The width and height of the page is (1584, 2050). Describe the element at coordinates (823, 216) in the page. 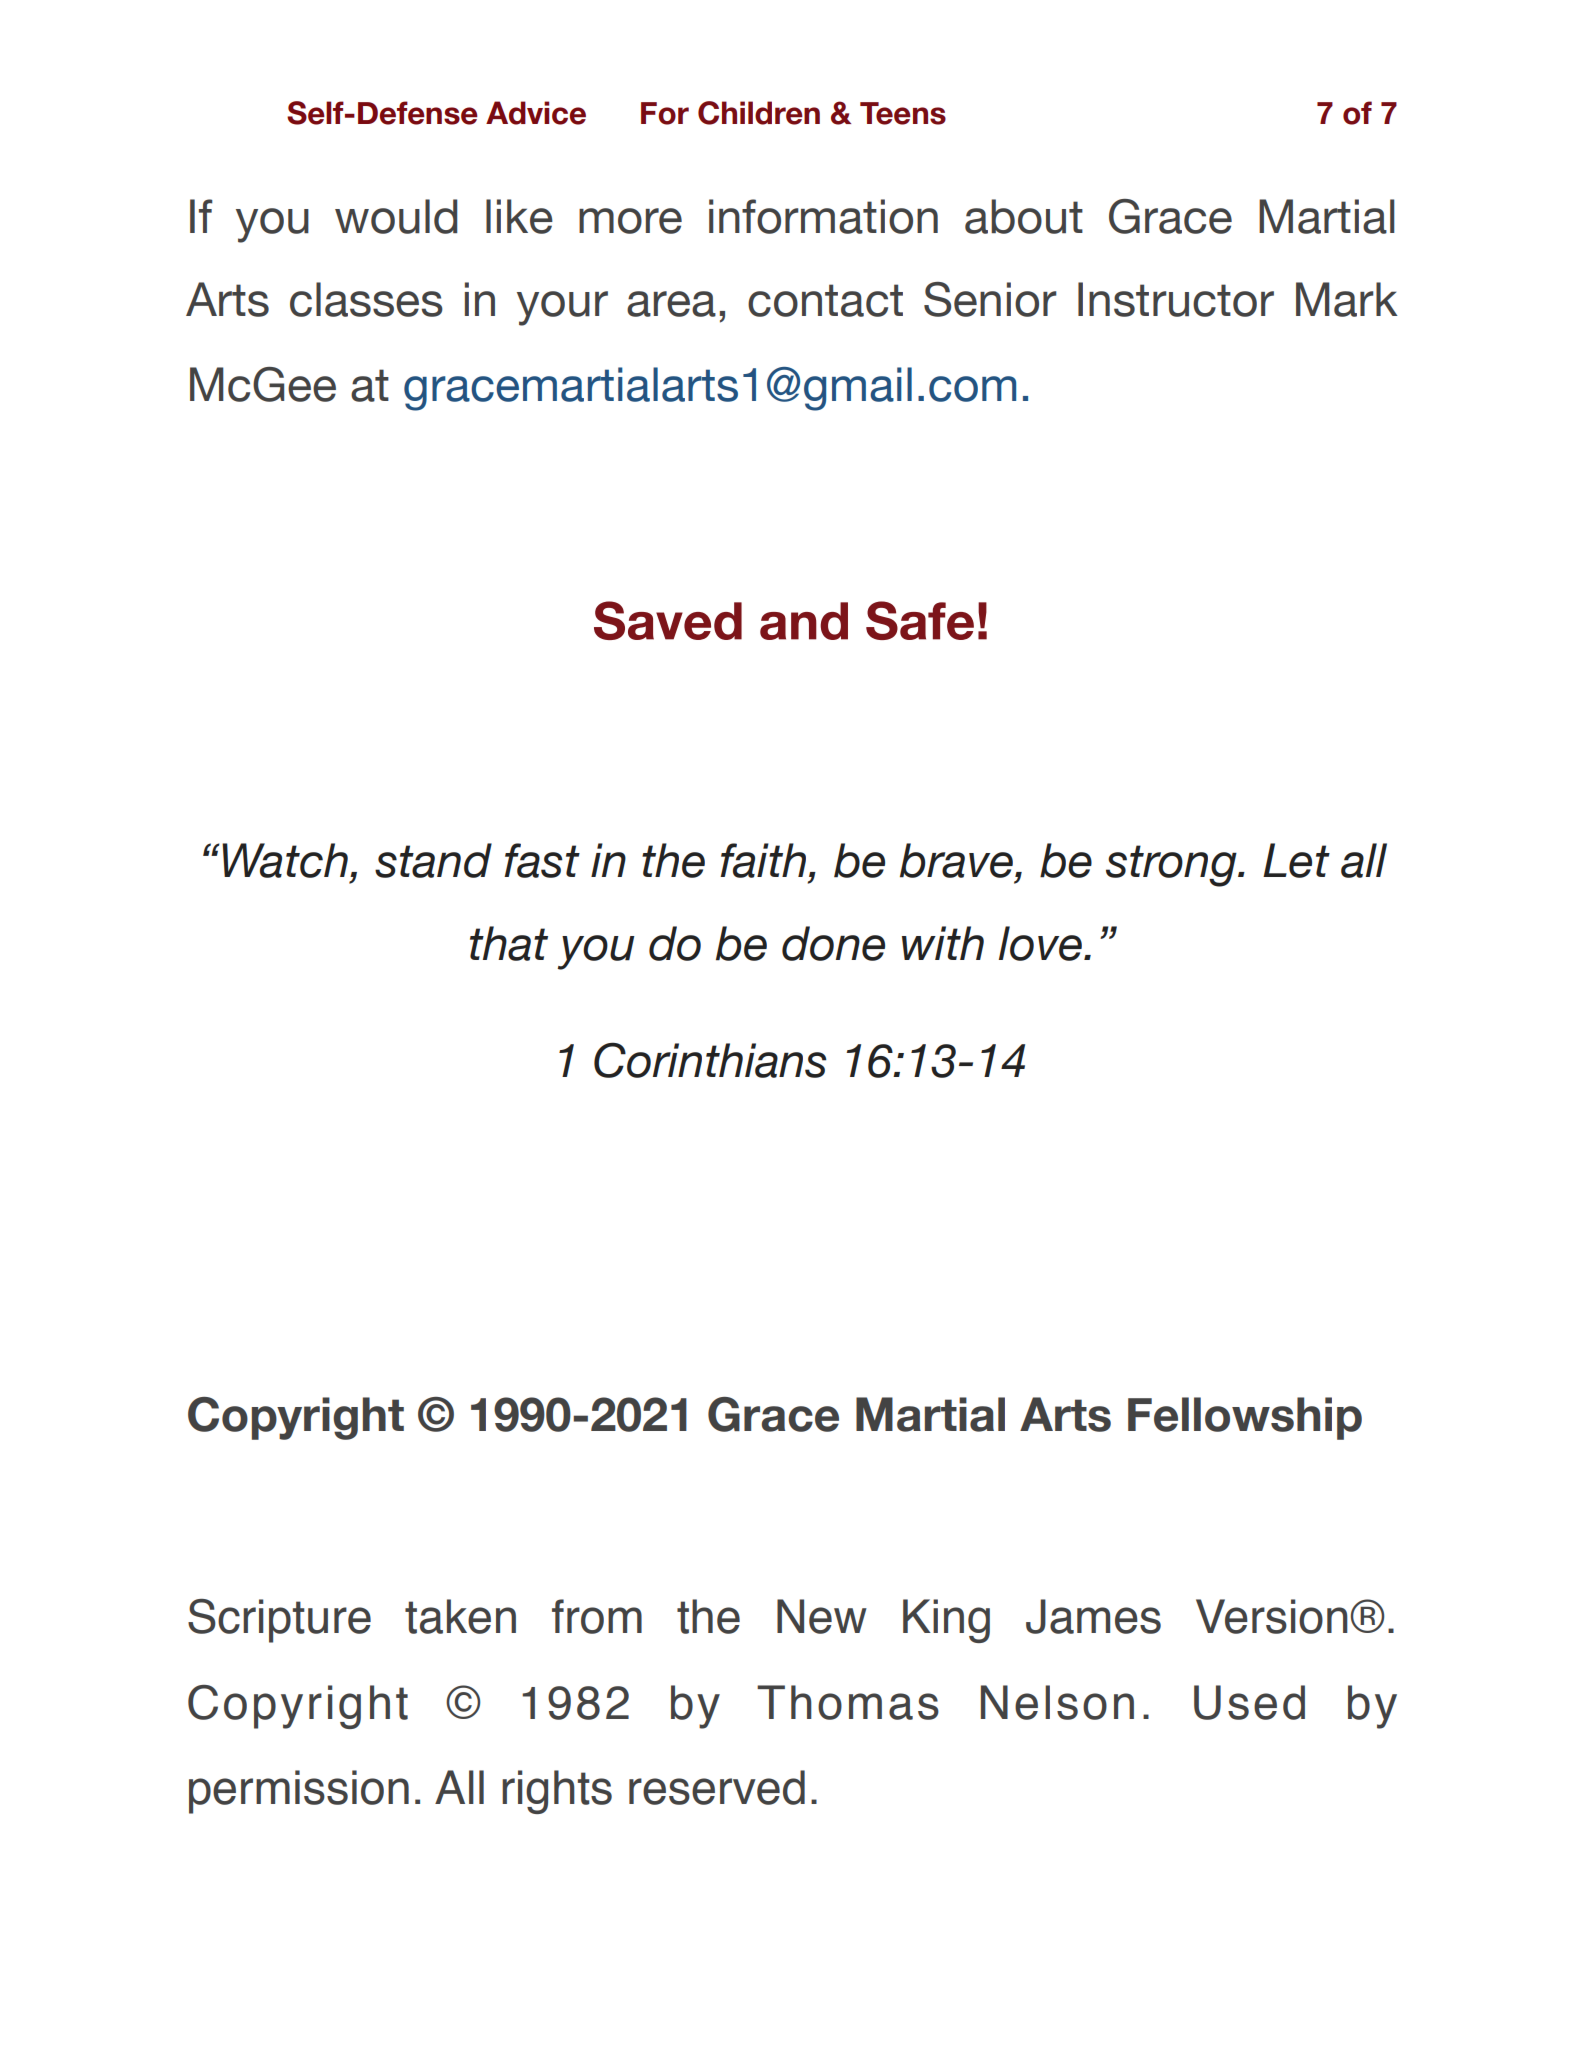

I see `information` at that location.
